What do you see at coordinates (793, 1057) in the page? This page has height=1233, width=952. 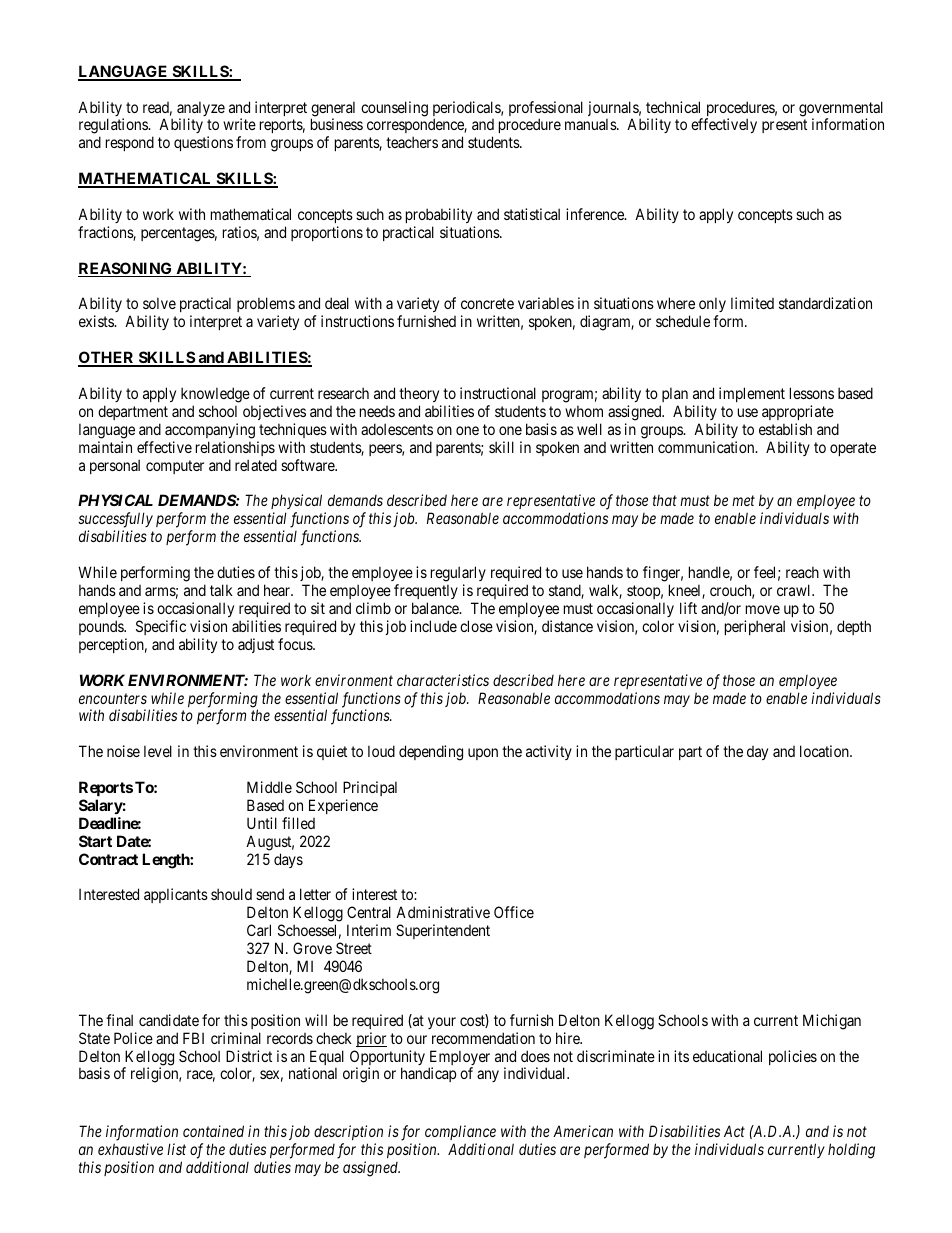 I see `policies` at bounding box center [793, 1057].
